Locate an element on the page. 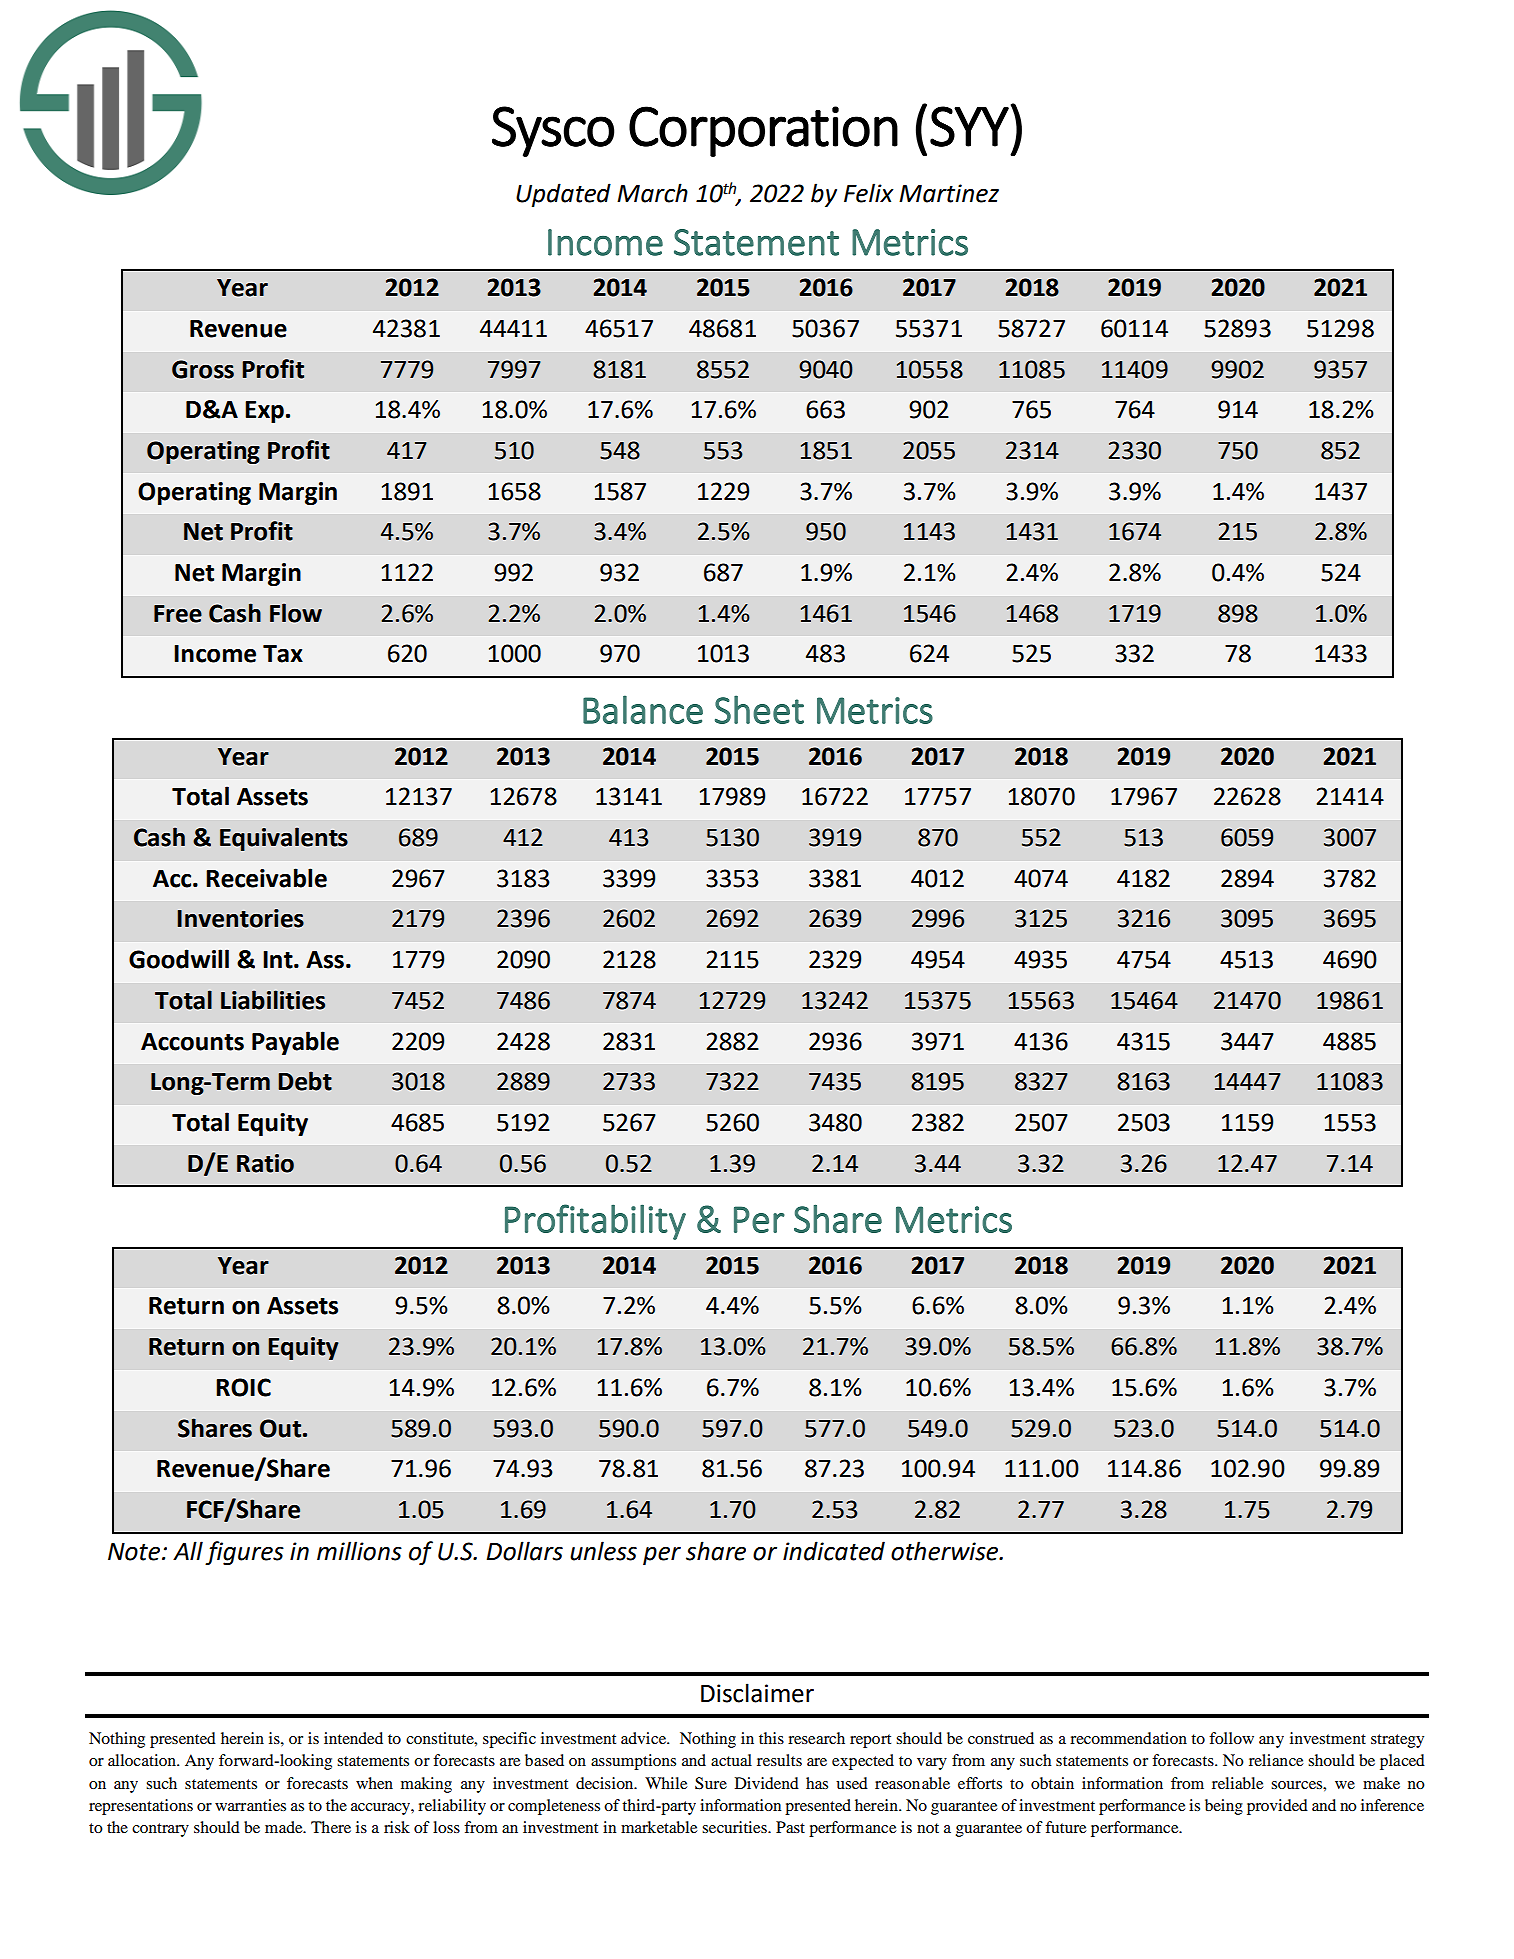  Sheet is located at coordinates (759, 709).
